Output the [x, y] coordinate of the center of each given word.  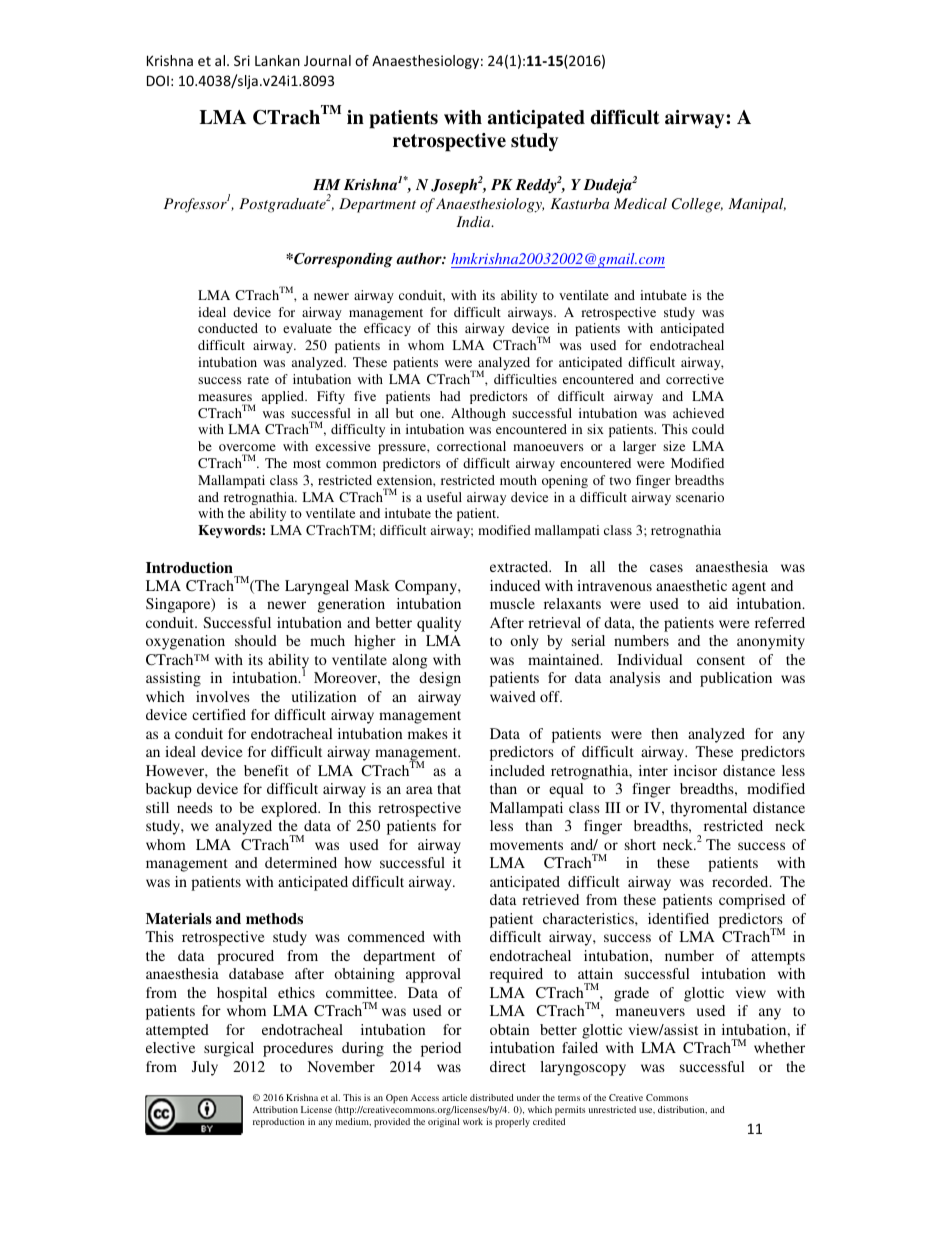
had [450, 396]
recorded [741, 881]
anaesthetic [691, 585]
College [697, 205]
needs [195, 807]
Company [427, 587]
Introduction [189, 567]
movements [526, 845]
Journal [327, 60]
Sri [242, 60]
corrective [695, 379]
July [205, 1068]
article [454, 1097]
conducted [228, 328]
